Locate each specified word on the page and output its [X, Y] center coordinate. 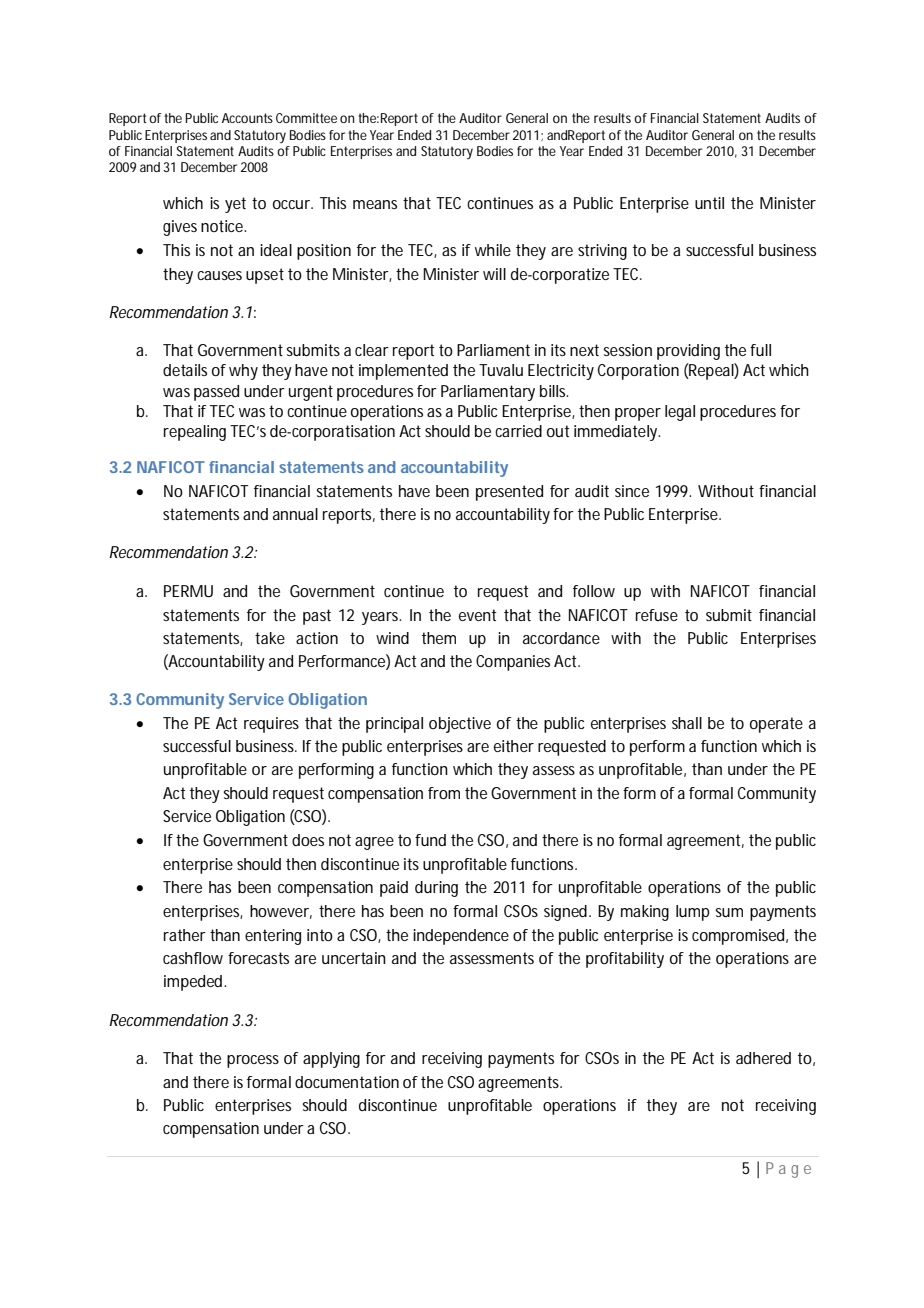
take [270, 638]
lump [693, 913]
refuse [657, 615]
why [243, 372]
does [308, 840]
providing [688, 352]
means [375, 204]
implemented [403, 372]
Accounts [247, 118]
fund [430, 840]
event [477, 615]
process [253, 1061]
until [709, 203]
